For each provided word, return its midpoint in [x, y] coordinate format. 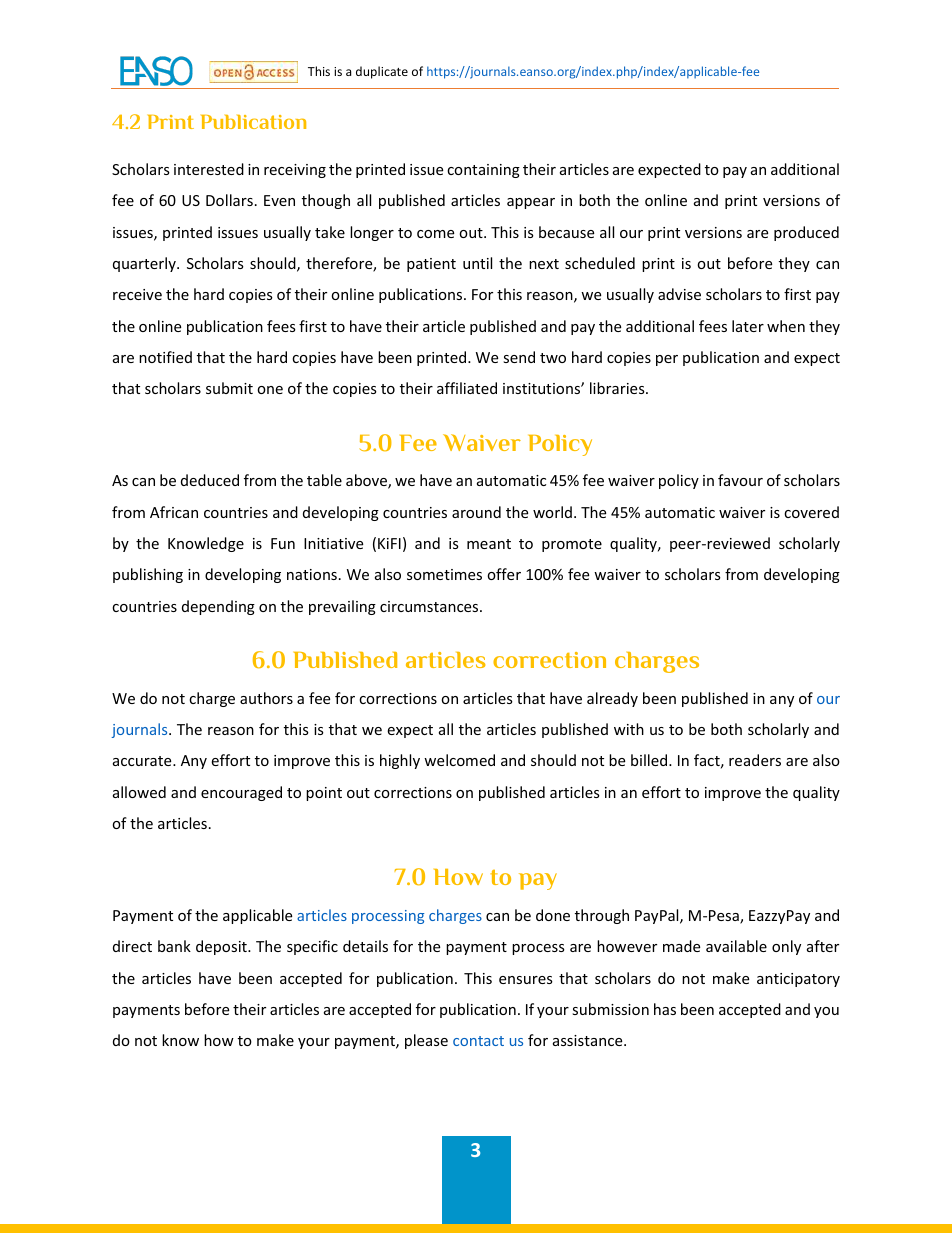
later [748, 326]
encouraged [241, 793]
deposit [222, 947]
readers [755, 760]
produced [806, 233]
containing [483, 171]
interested [209, 169]
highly [400, 761]
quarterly [145, 264]
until [477, 263]
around [476, 512]
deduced [210, 480]
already [612, 699]
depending [218, 607]
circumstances [430, 606]
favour [740, 480]
